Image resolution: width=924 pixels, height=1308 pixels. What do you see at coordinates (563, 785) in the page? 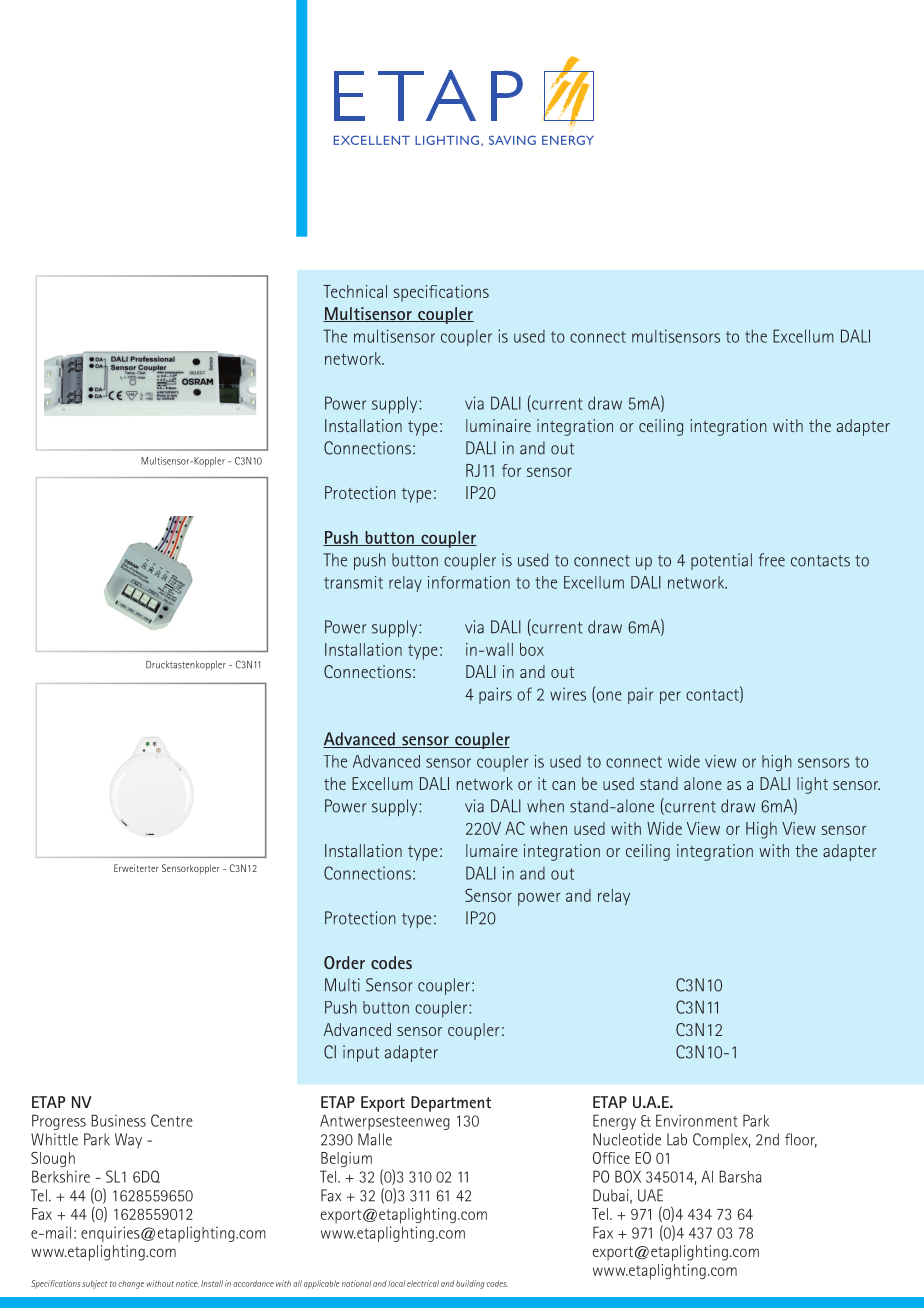
I see `can` at bounding box center [563, 785].
